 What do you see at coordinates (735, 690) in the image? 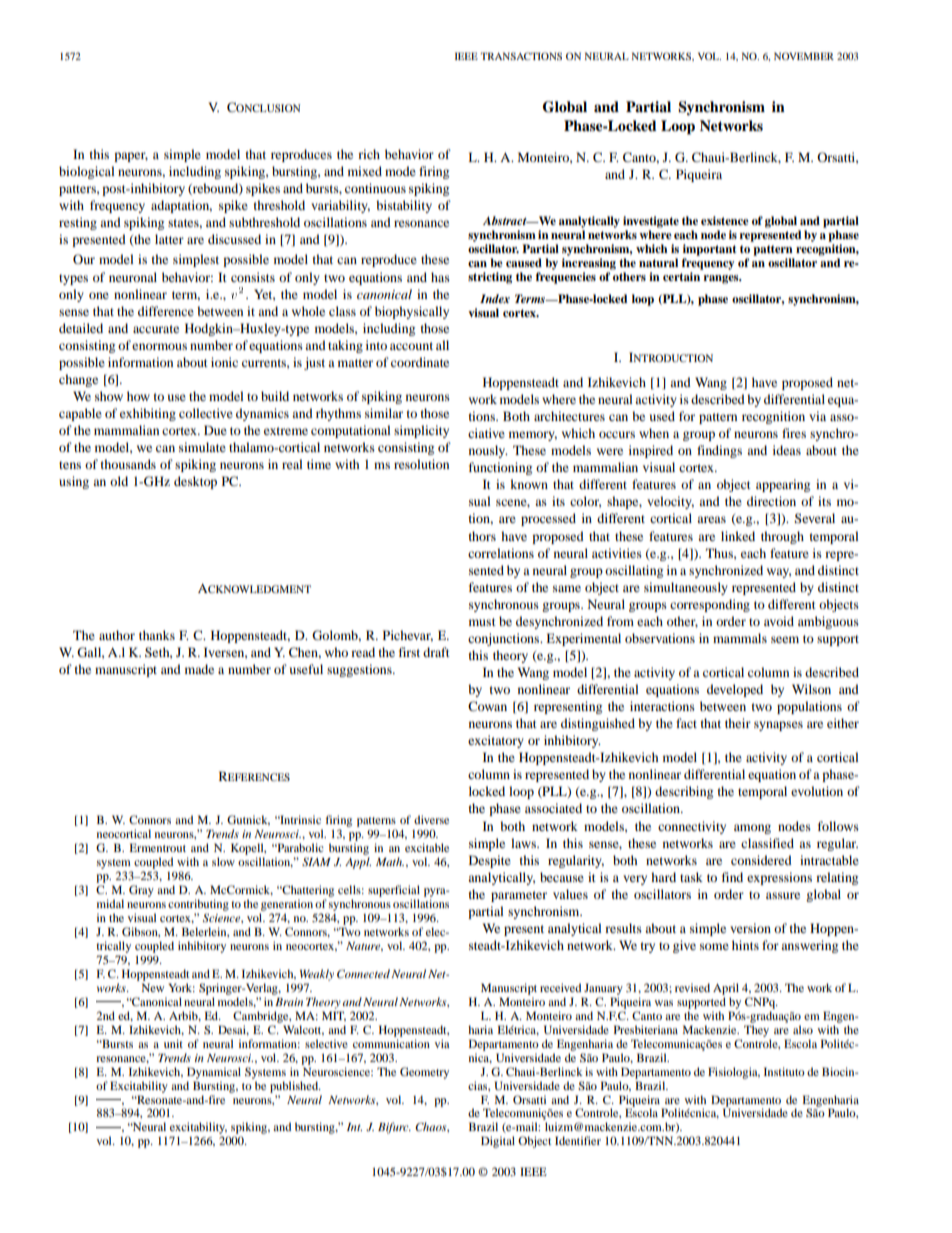
I see `developed` at bounding box center [735, 690].
